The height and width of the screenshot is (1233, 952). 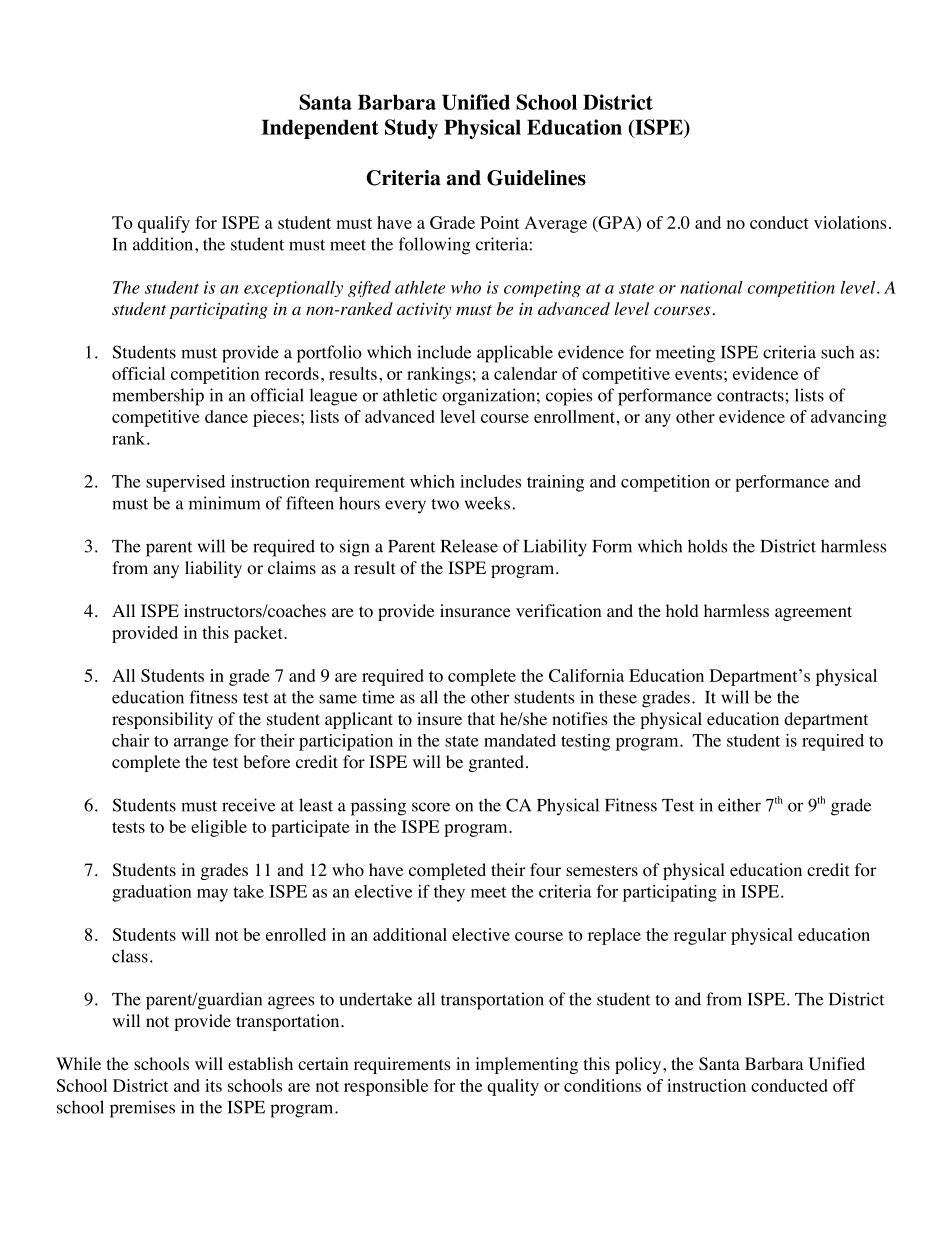 What do you see at coordinates (813, 613) in the screenshot?
I see `agreement` at bounding box center [813, 613].
